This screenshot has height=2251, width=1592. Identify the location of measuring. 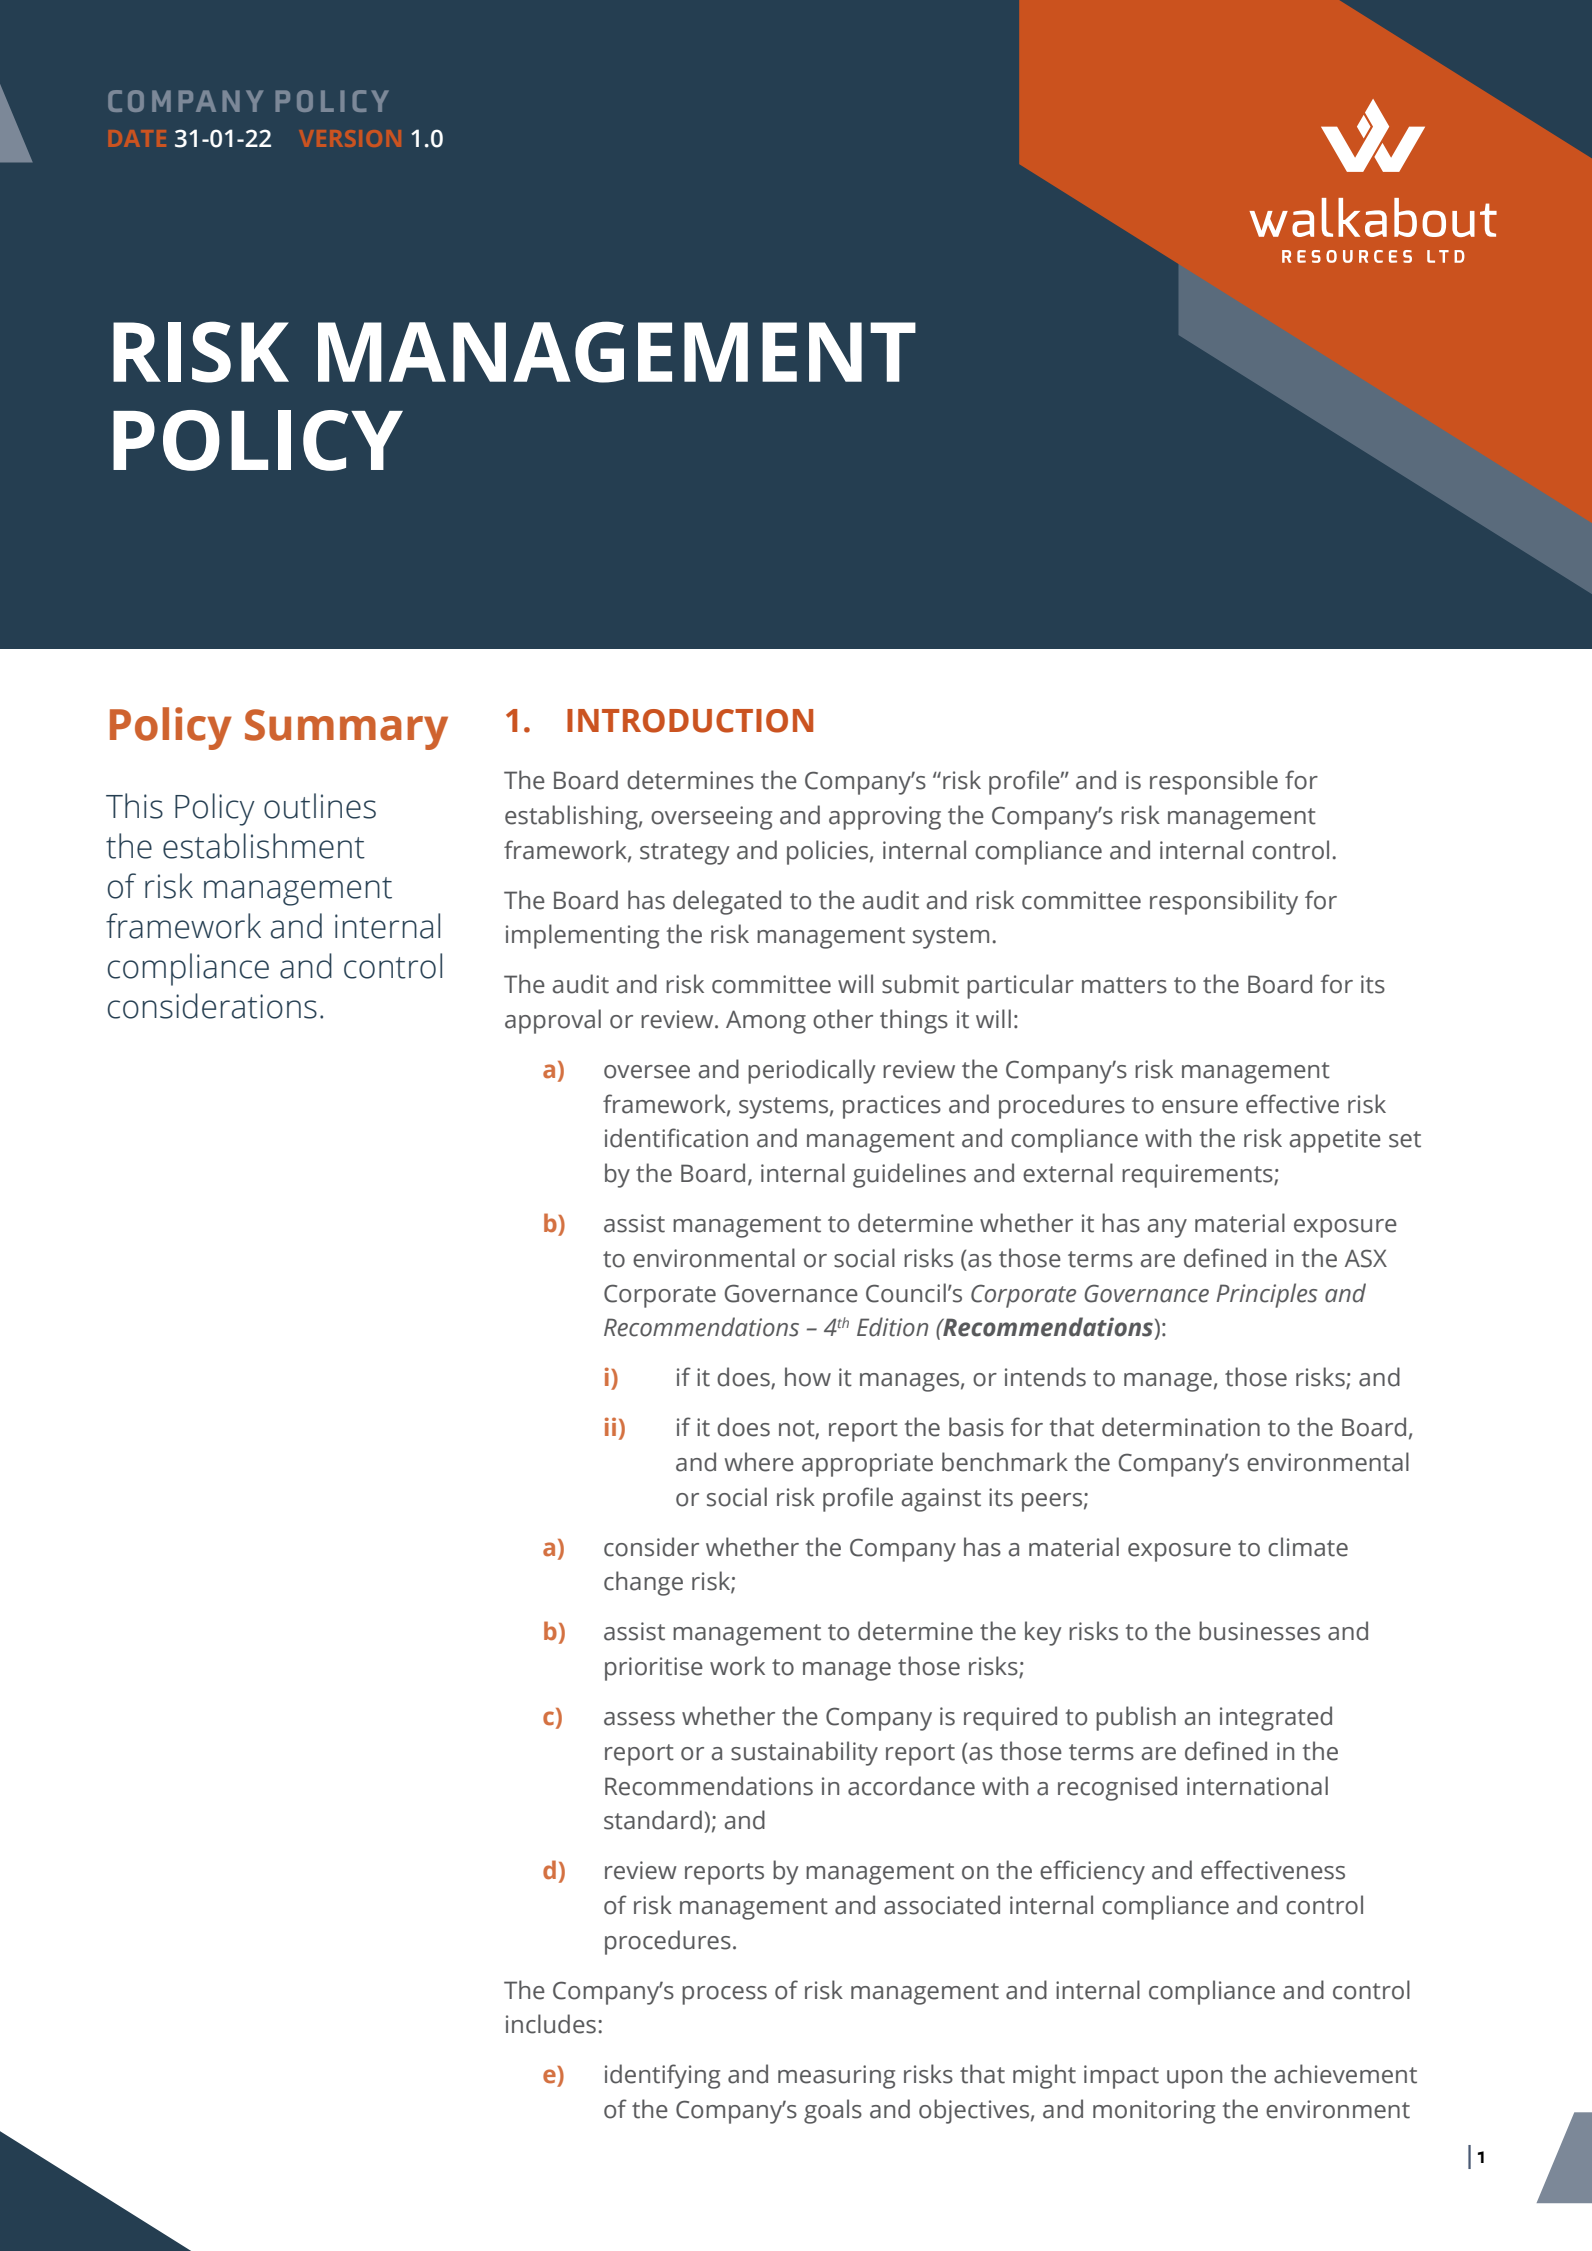
(836, 2077).
